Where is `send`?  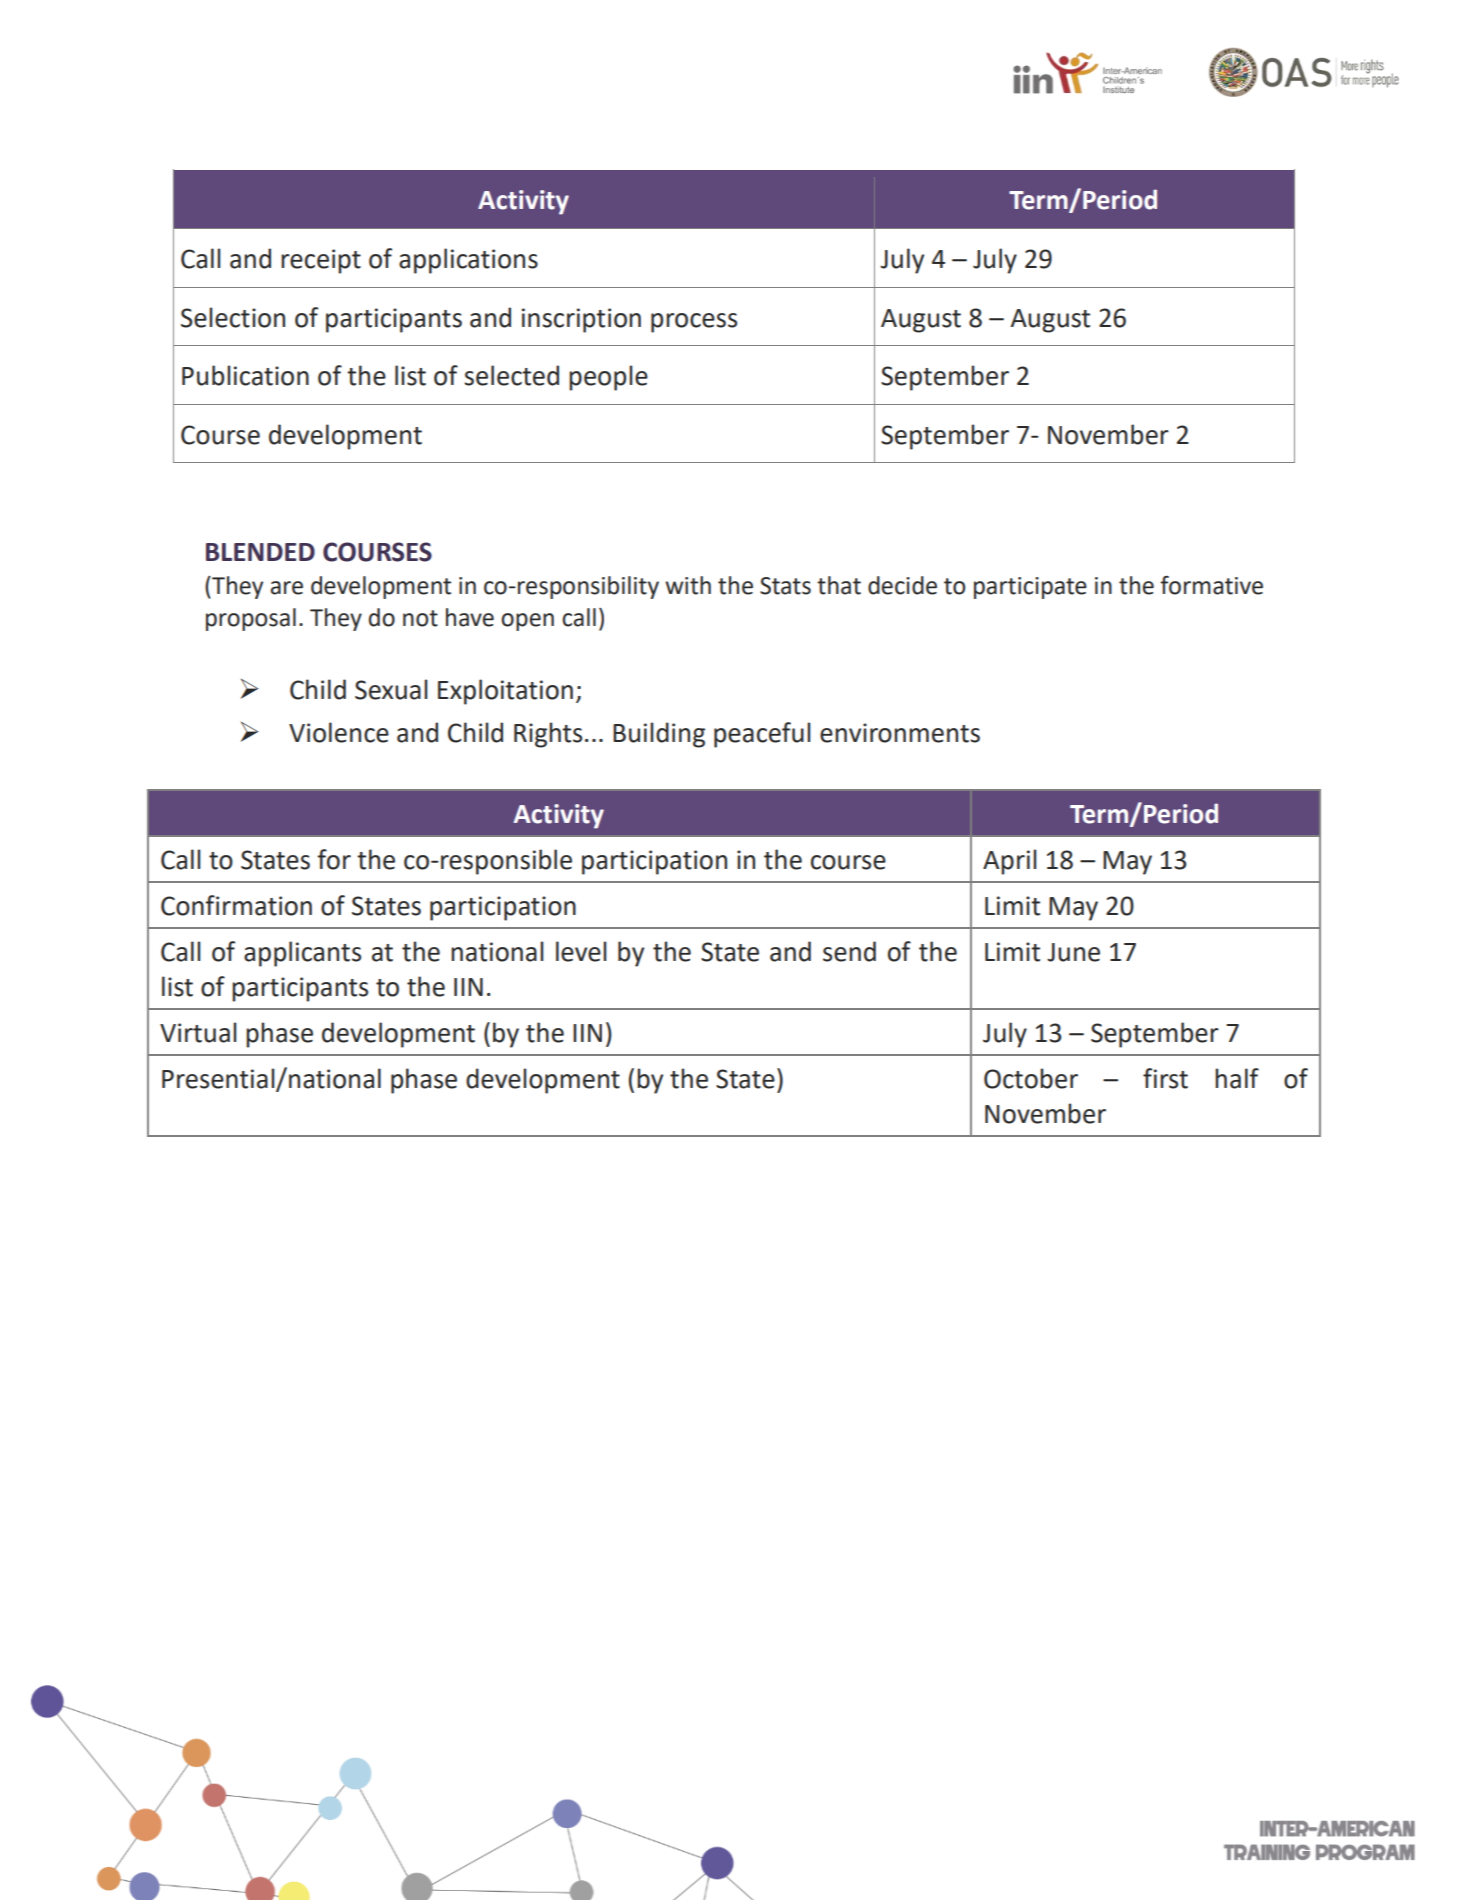 send is located at coordinates (849, 951).
